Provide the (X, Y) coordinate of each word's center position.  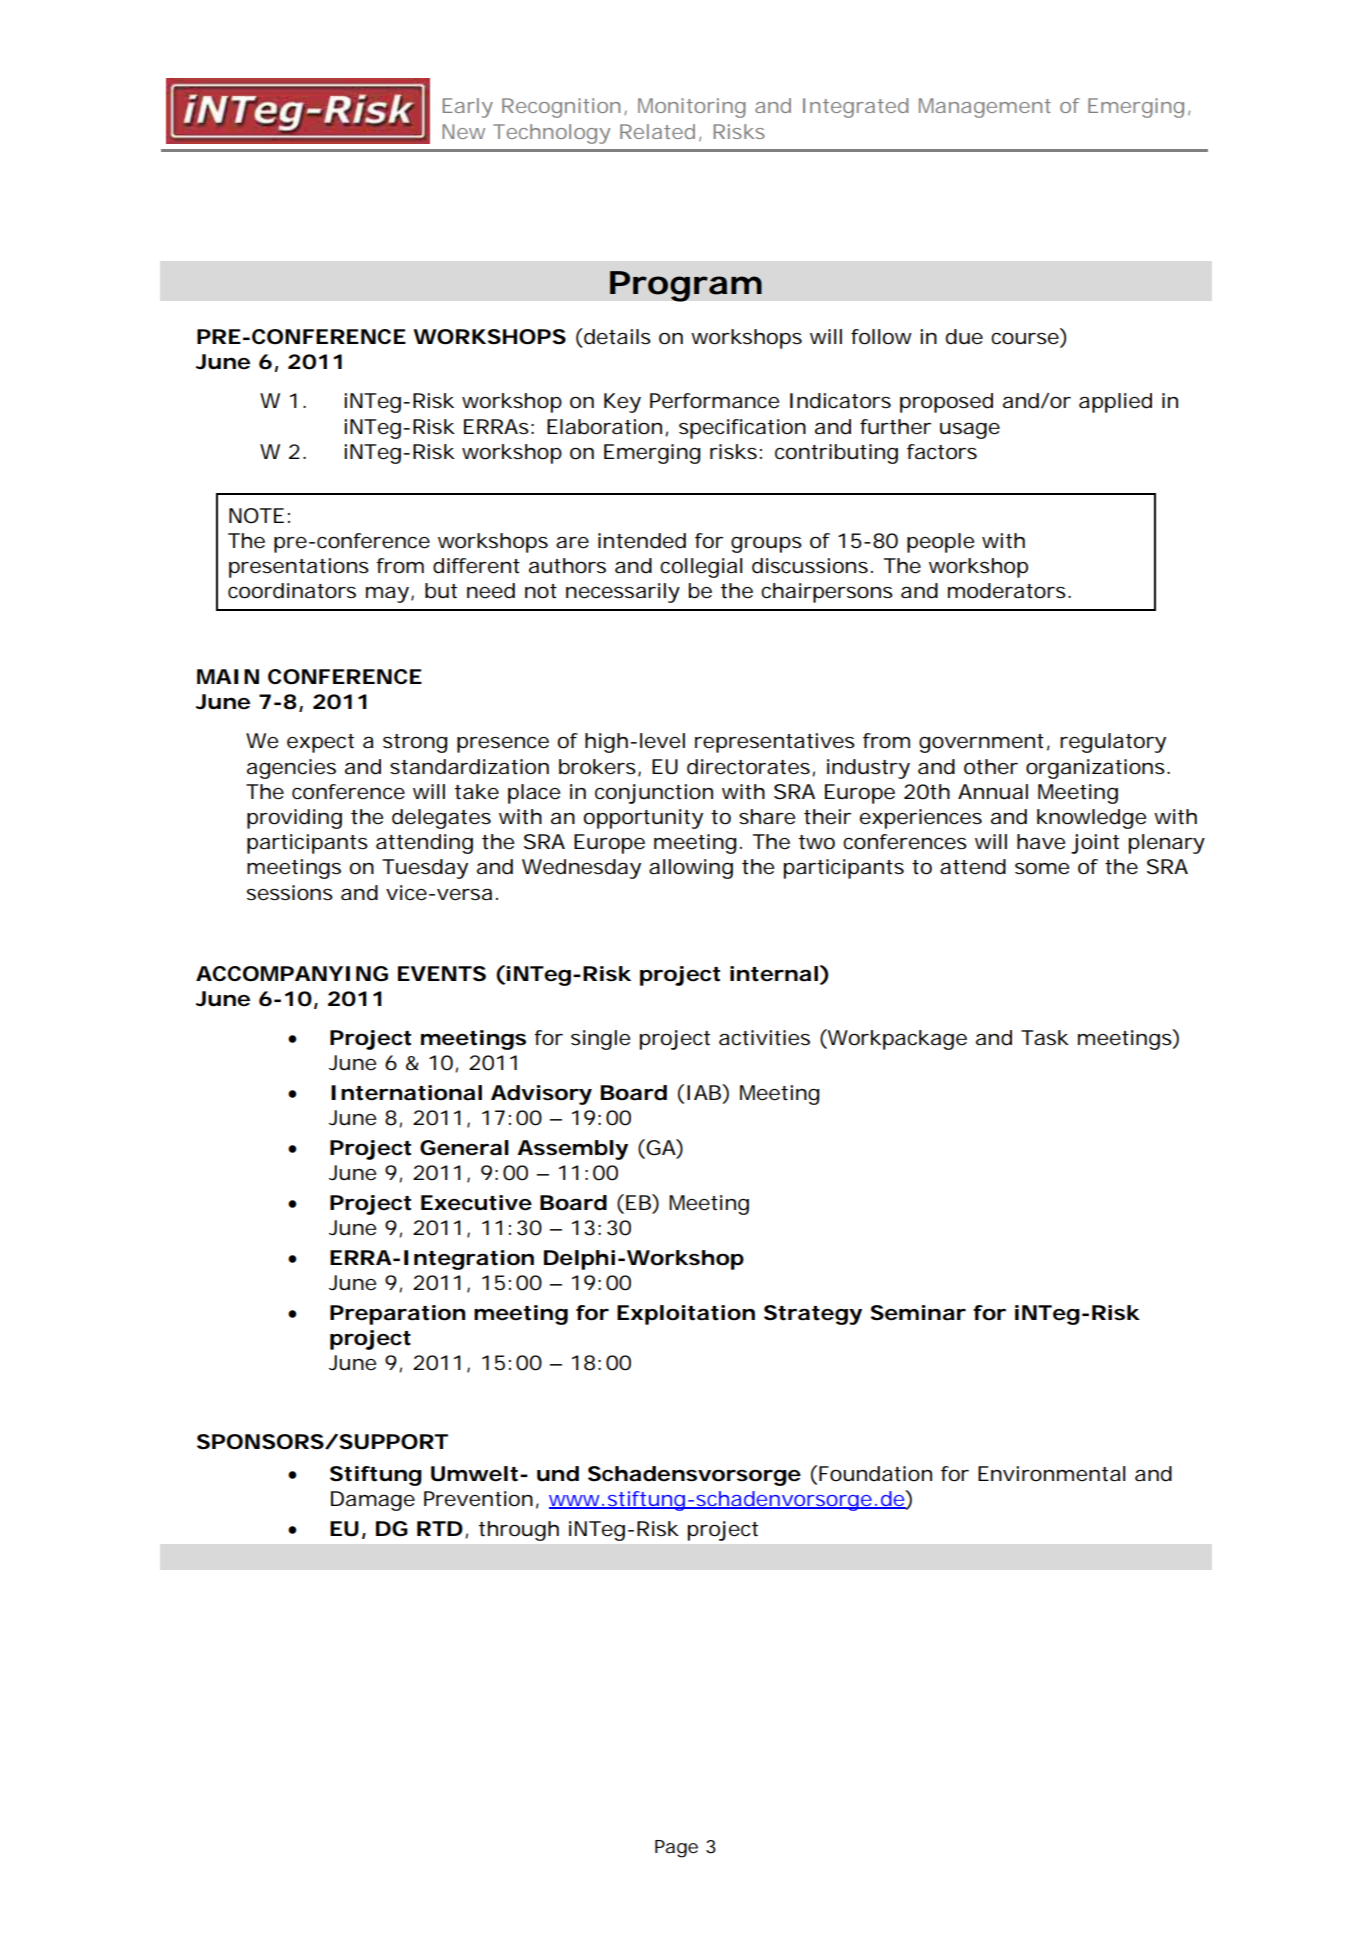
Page (676, 1849)
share (767, 817)
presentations (299, 568)
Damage (373, 1501)
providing (294, 819)
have (1041, 842)
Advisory (541, 1095)
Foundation (875, 1474)
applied (1115, 403)
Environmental (1052, 1474)
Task (1045, 1038)
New (463, 131)
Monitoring (692, 108)
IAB (704, 1092)
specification (742, 429)
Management (985, 108)
